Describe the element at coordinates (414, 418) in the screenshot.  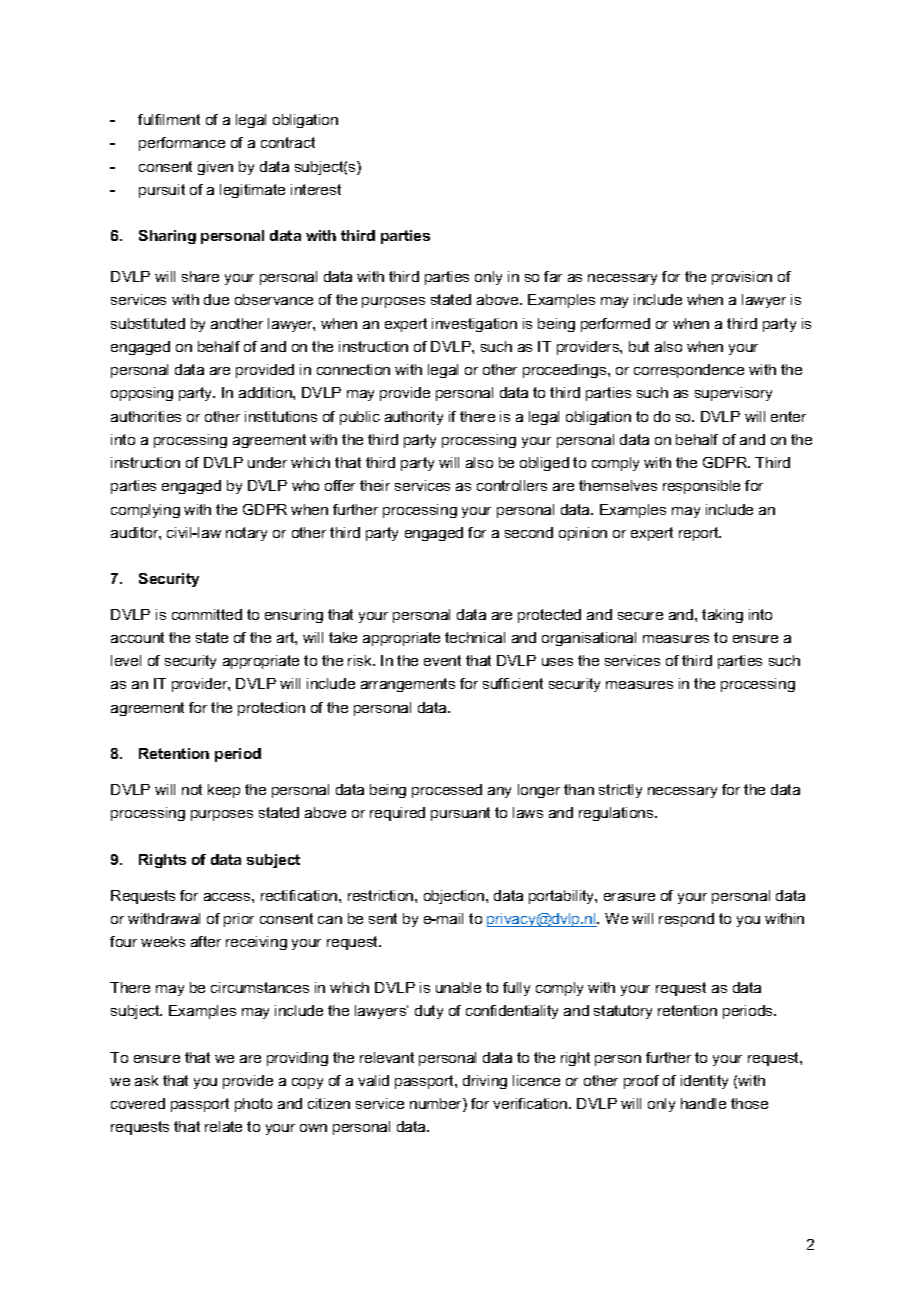
I see `authority` at that location.
